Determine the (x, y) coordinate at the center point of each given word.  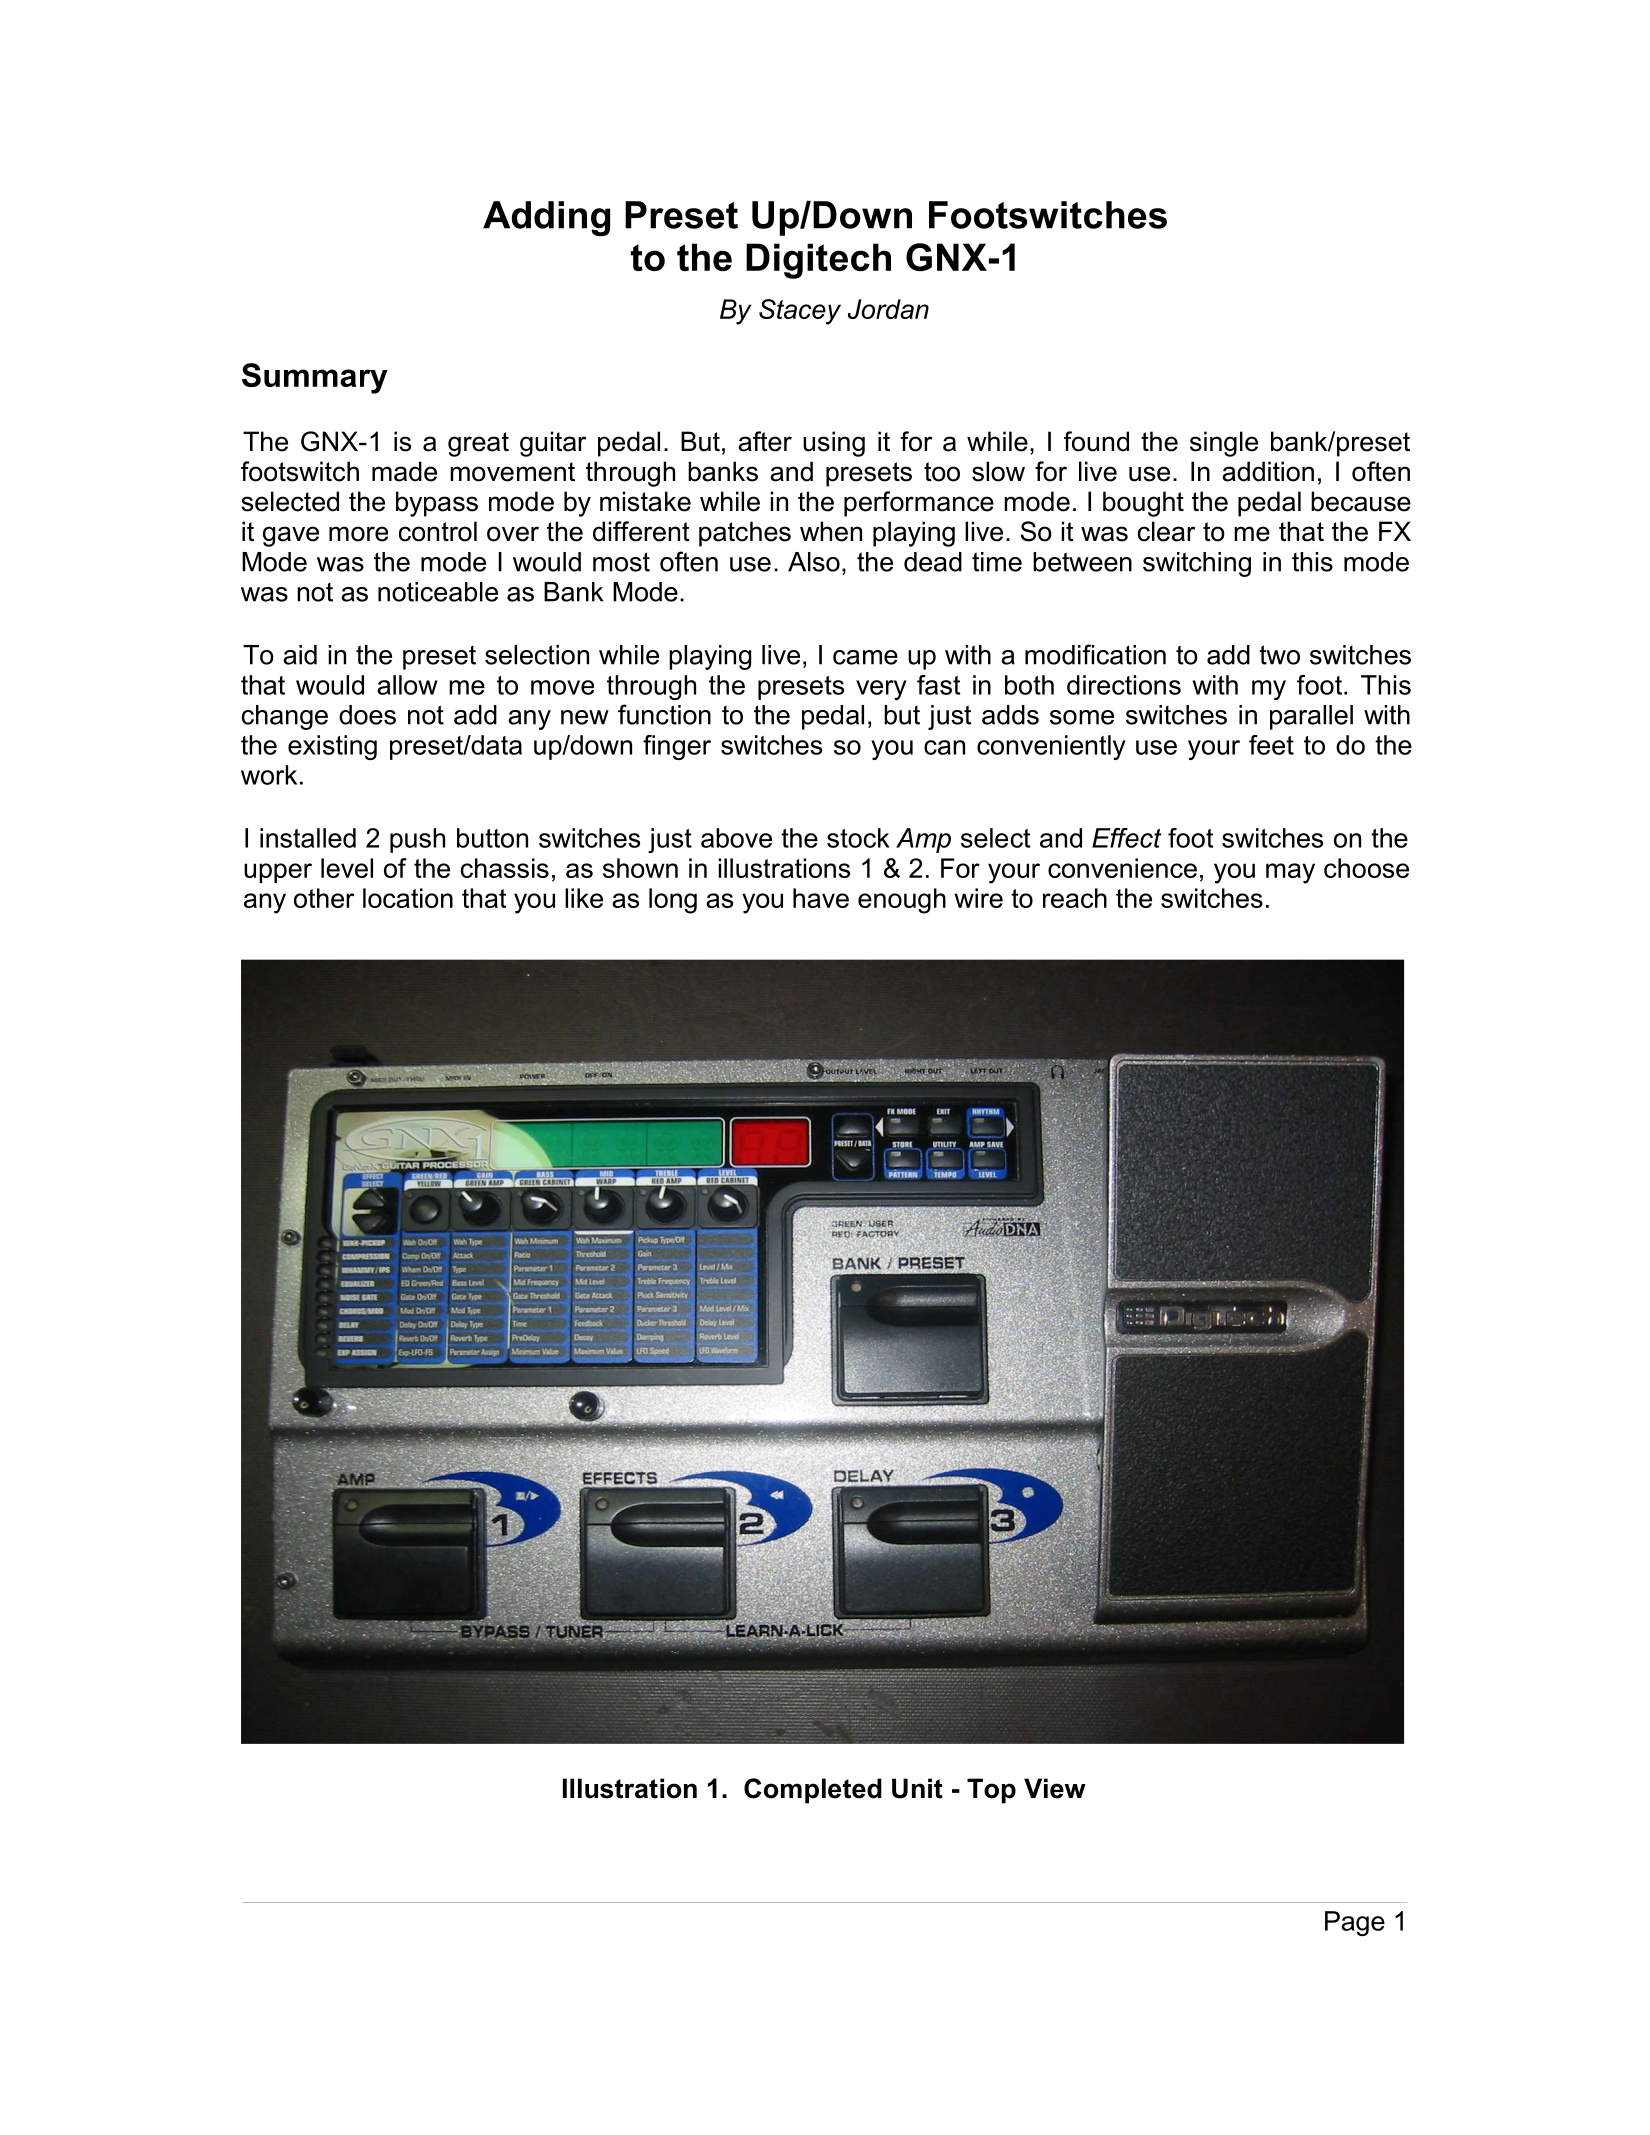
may (1290, 873)
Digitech (818, 261)
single (1224, 444)
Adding (546, 218)
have (821, 898)
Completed (813, 1791)
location (408, 898)
